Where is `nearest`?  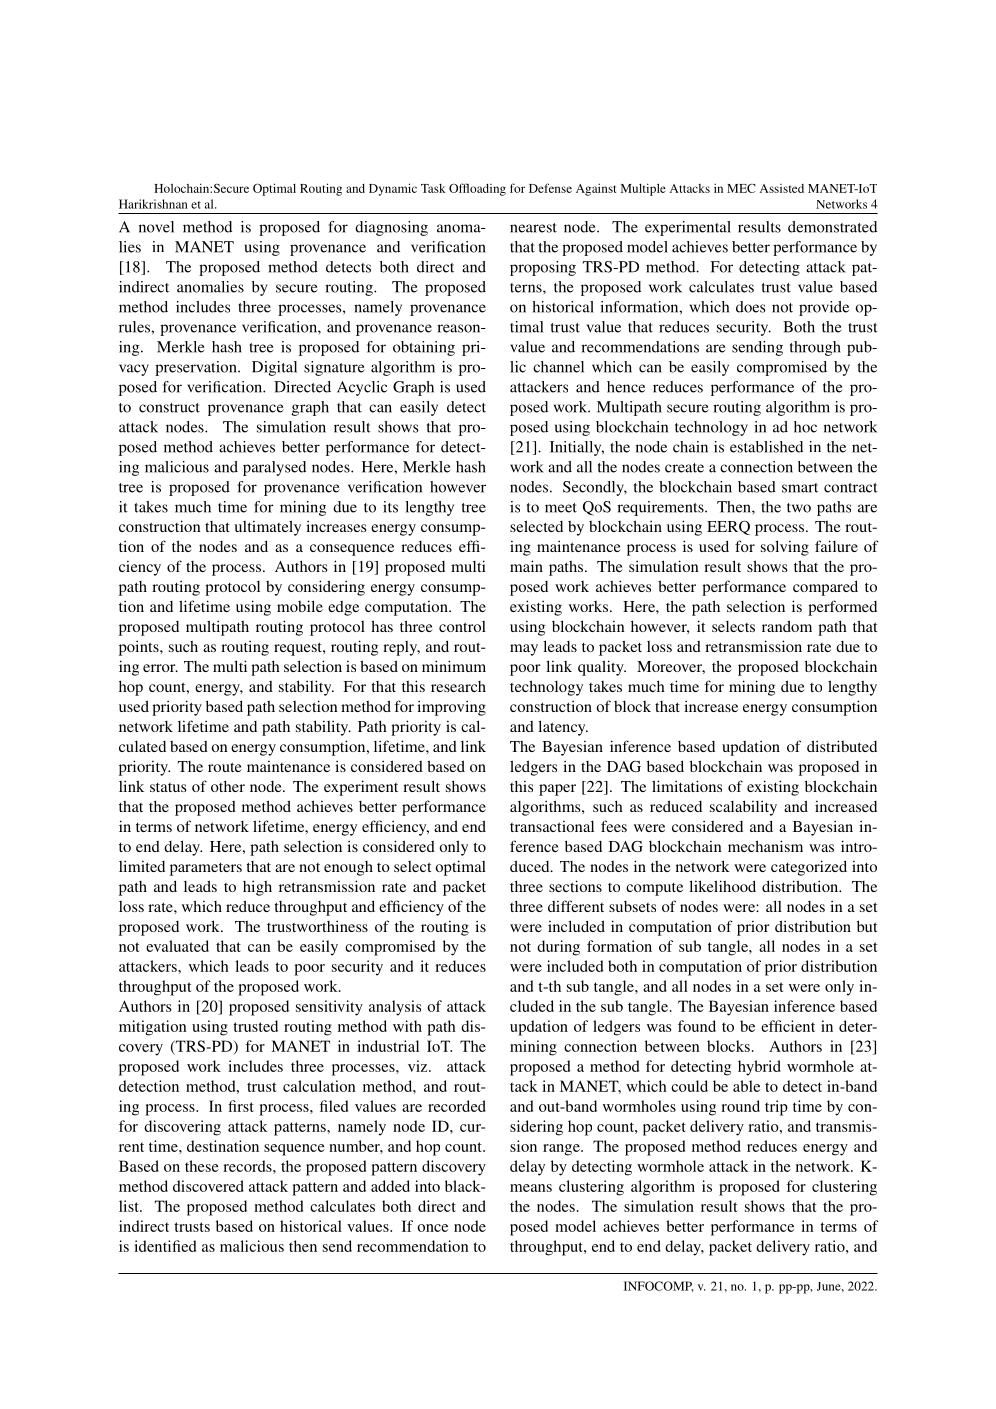 nearest is located at coordinates (533, 228).
